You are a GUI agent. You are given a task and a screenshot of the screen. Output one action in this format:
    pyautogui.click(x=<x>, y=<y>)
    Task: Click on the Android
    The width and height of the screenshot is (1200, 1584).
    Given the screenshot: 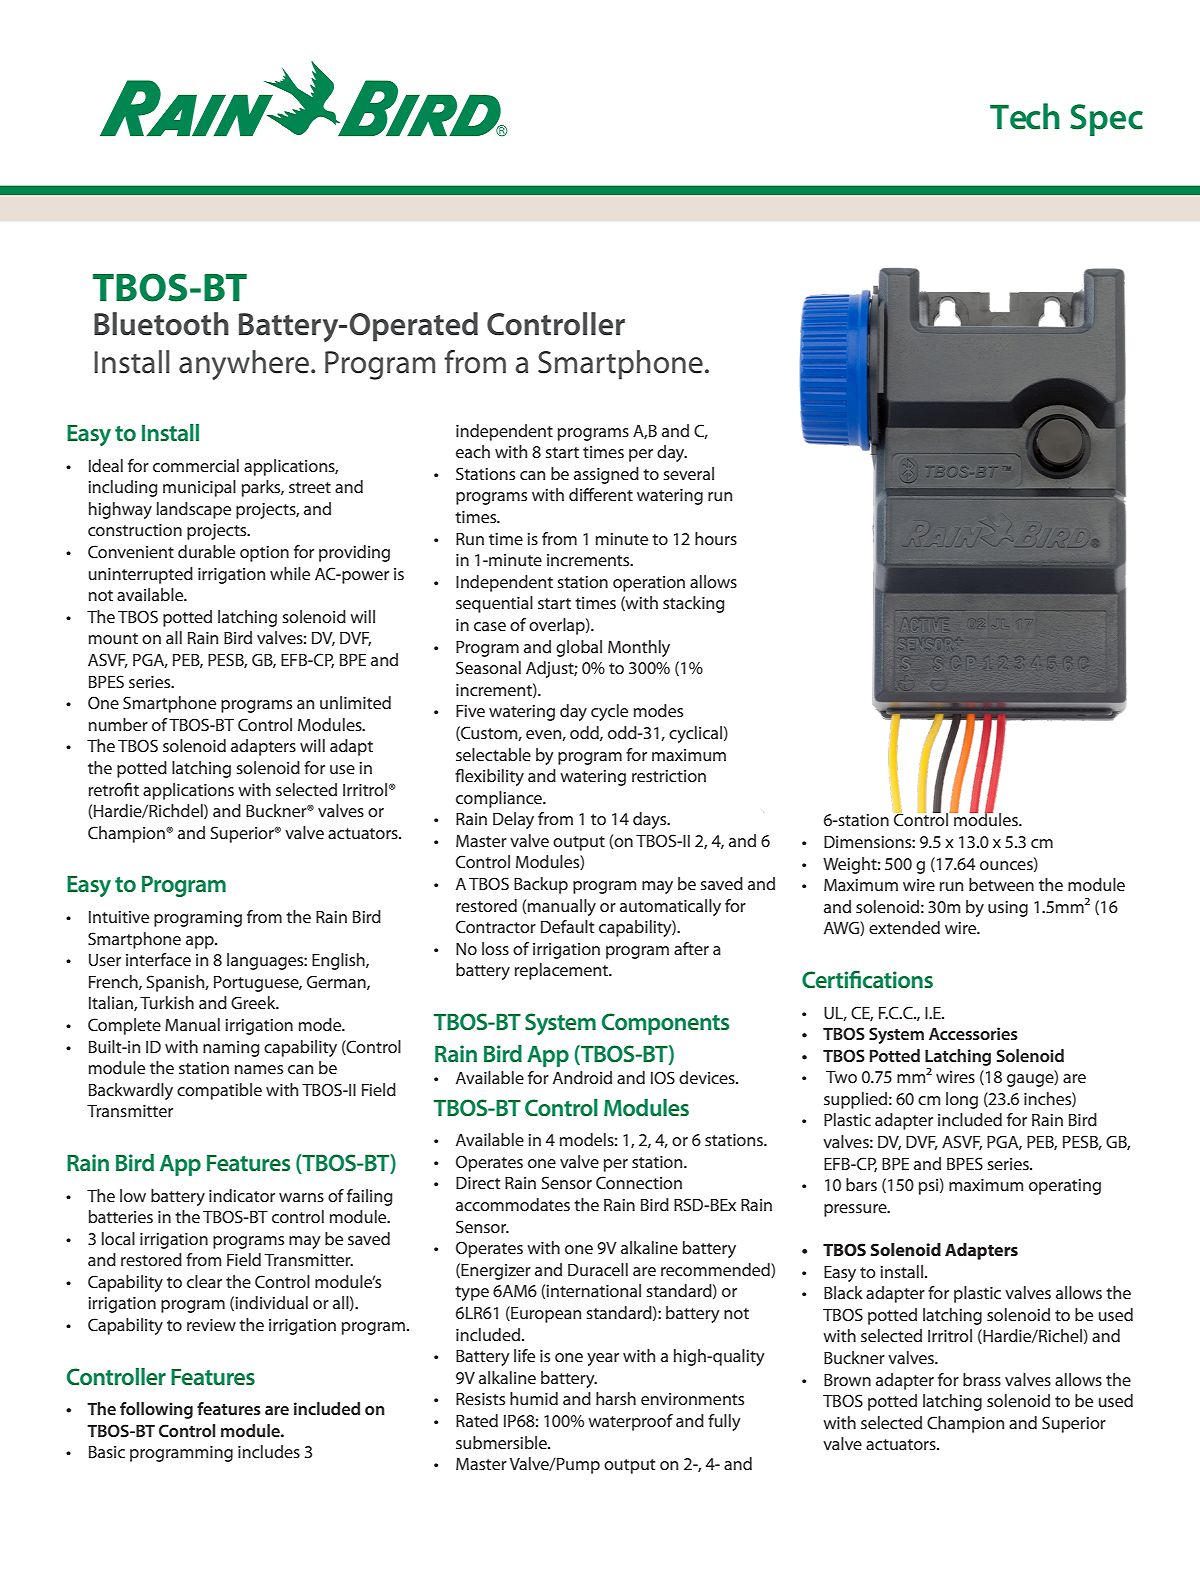 What is the action you would take?
    pyautogui.click(x=582, y=1077)
